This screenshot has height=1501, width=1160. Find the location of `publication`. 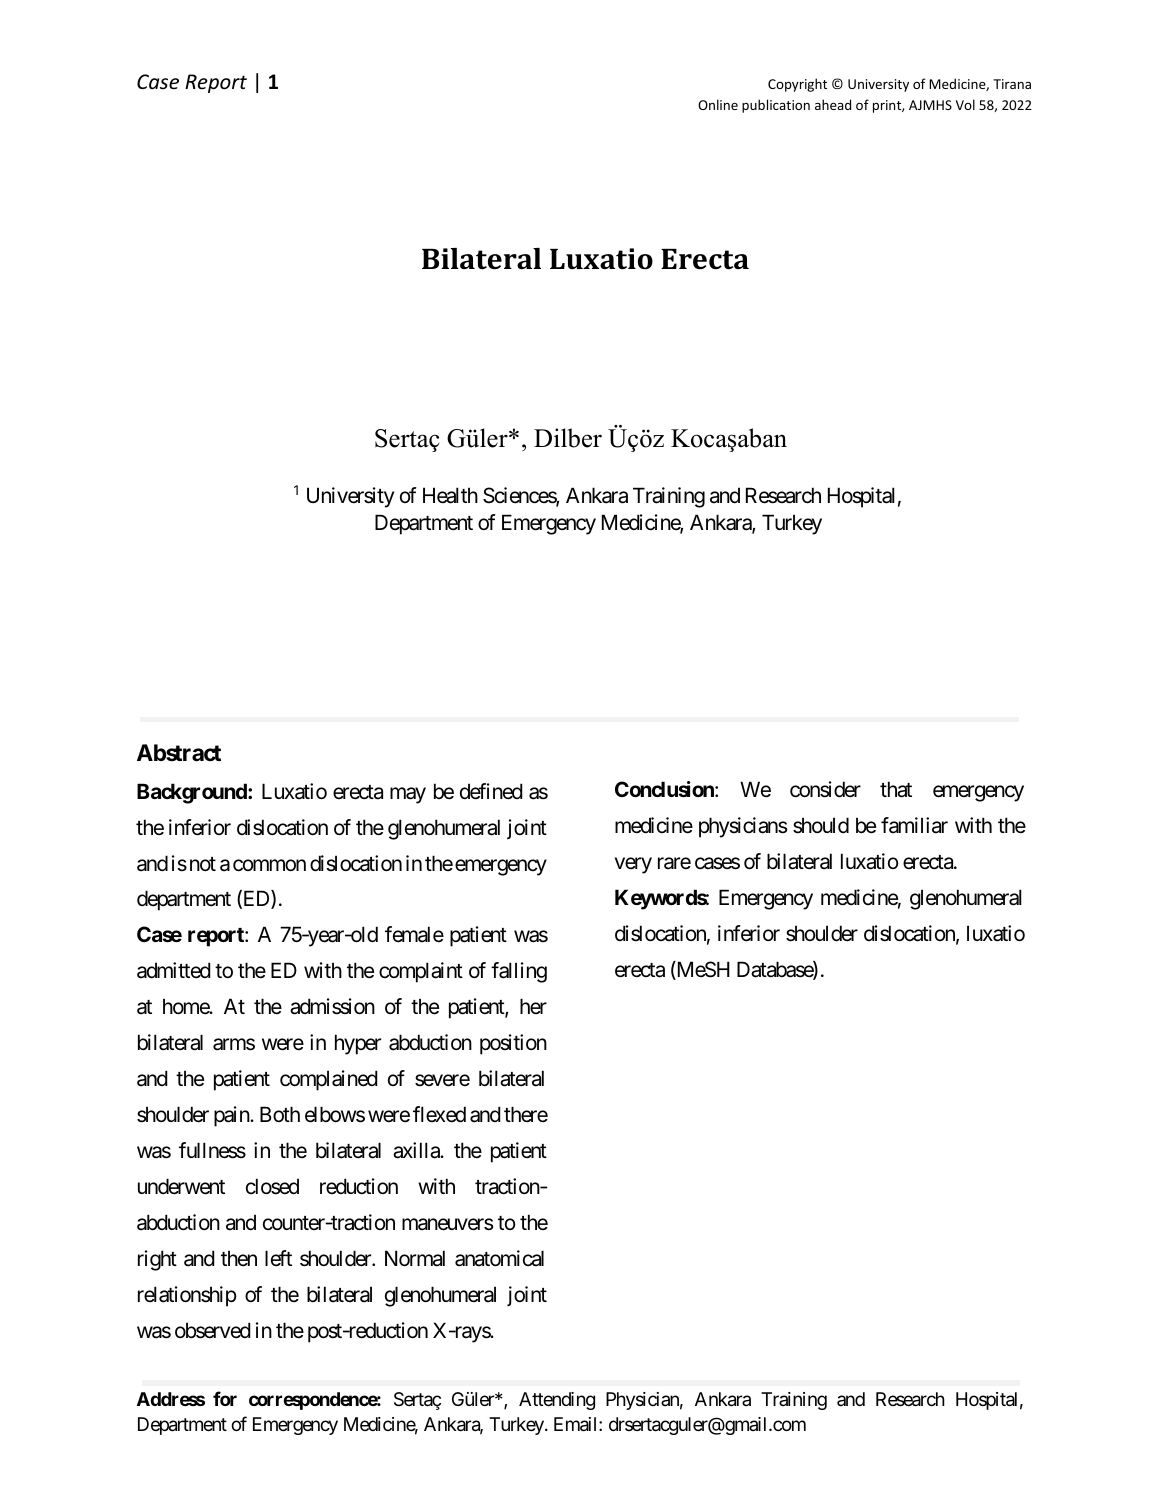

publication is located at coordinates (776, 106).
